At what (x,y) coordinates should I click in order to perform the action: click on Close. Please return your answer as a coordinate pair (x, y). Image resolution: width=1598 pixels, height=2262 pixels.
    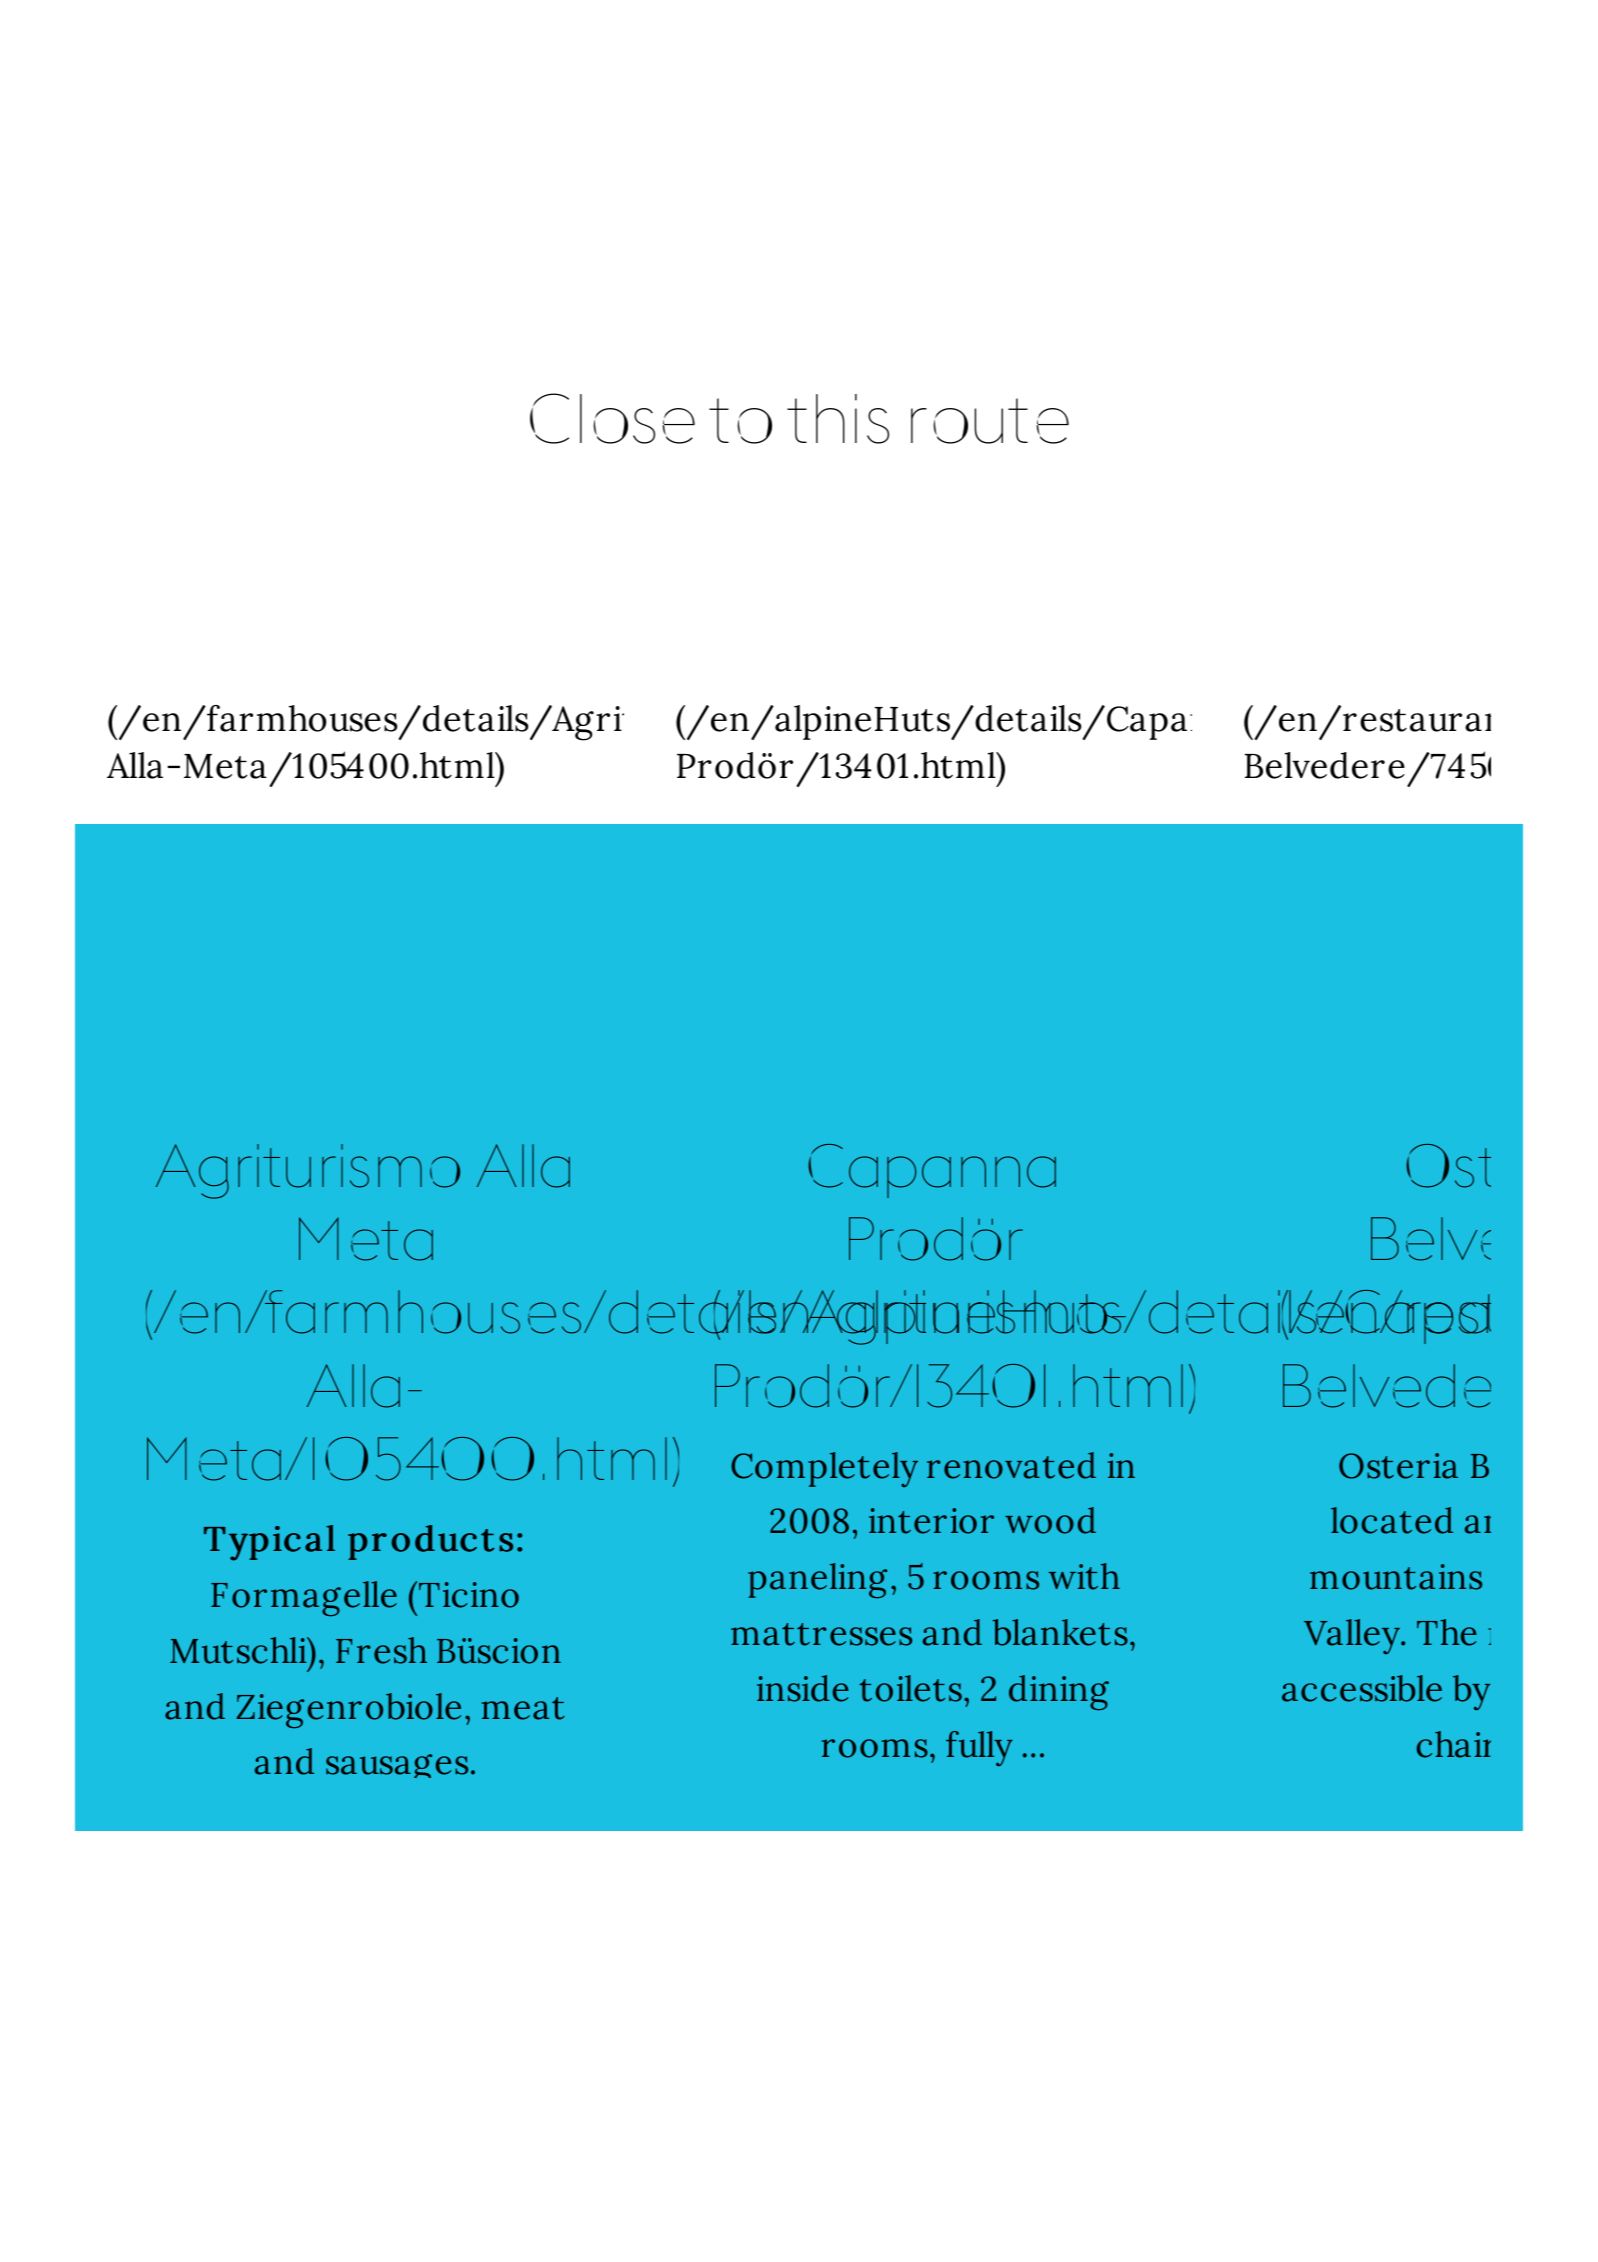
    Looking at the image, I should click on (612, 418).
